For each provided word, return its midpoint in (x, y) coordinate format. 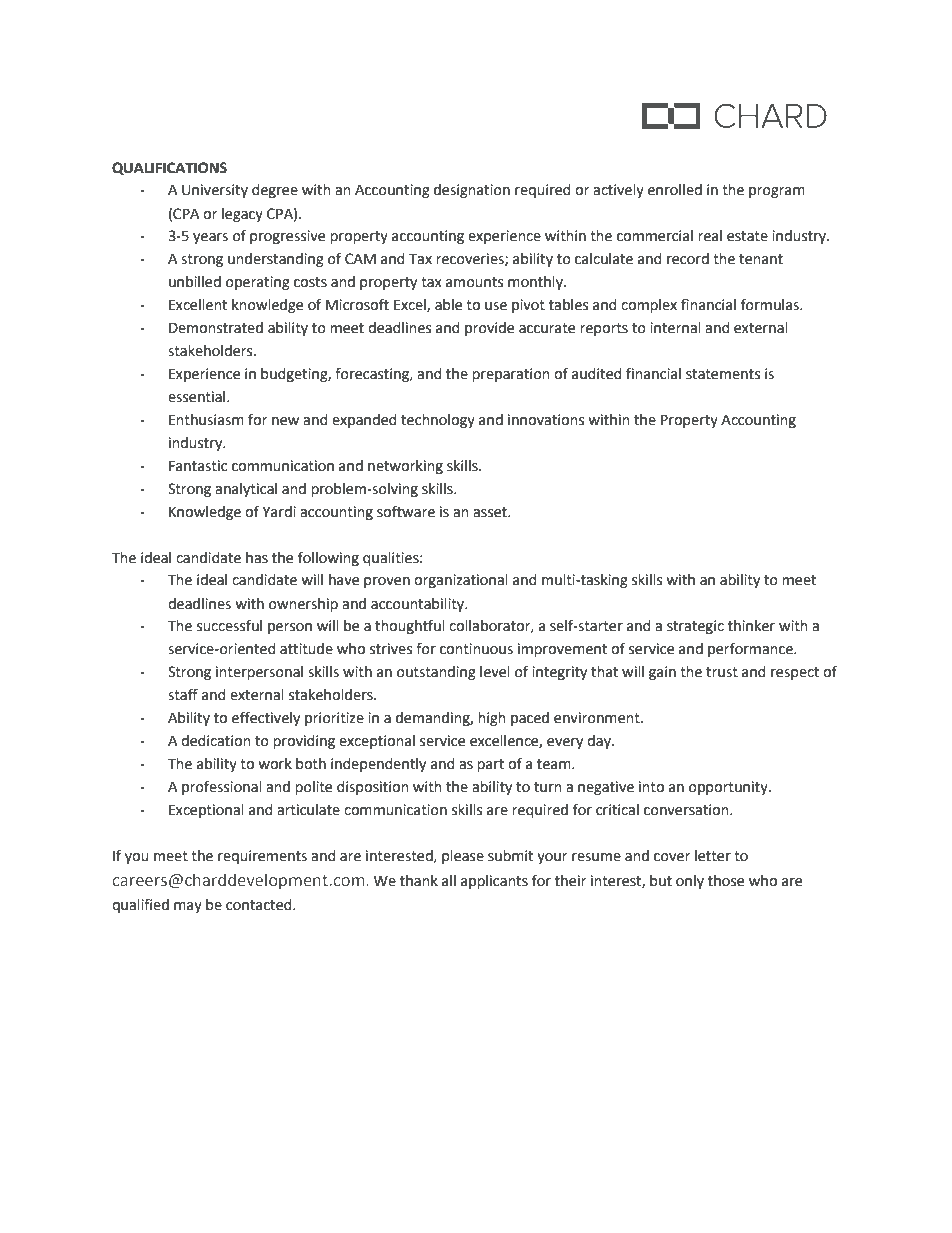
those (726, 881)
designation (472, 191)
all (449, 881)
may (188, 907)
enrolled (675, 190)
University (215, 191)
